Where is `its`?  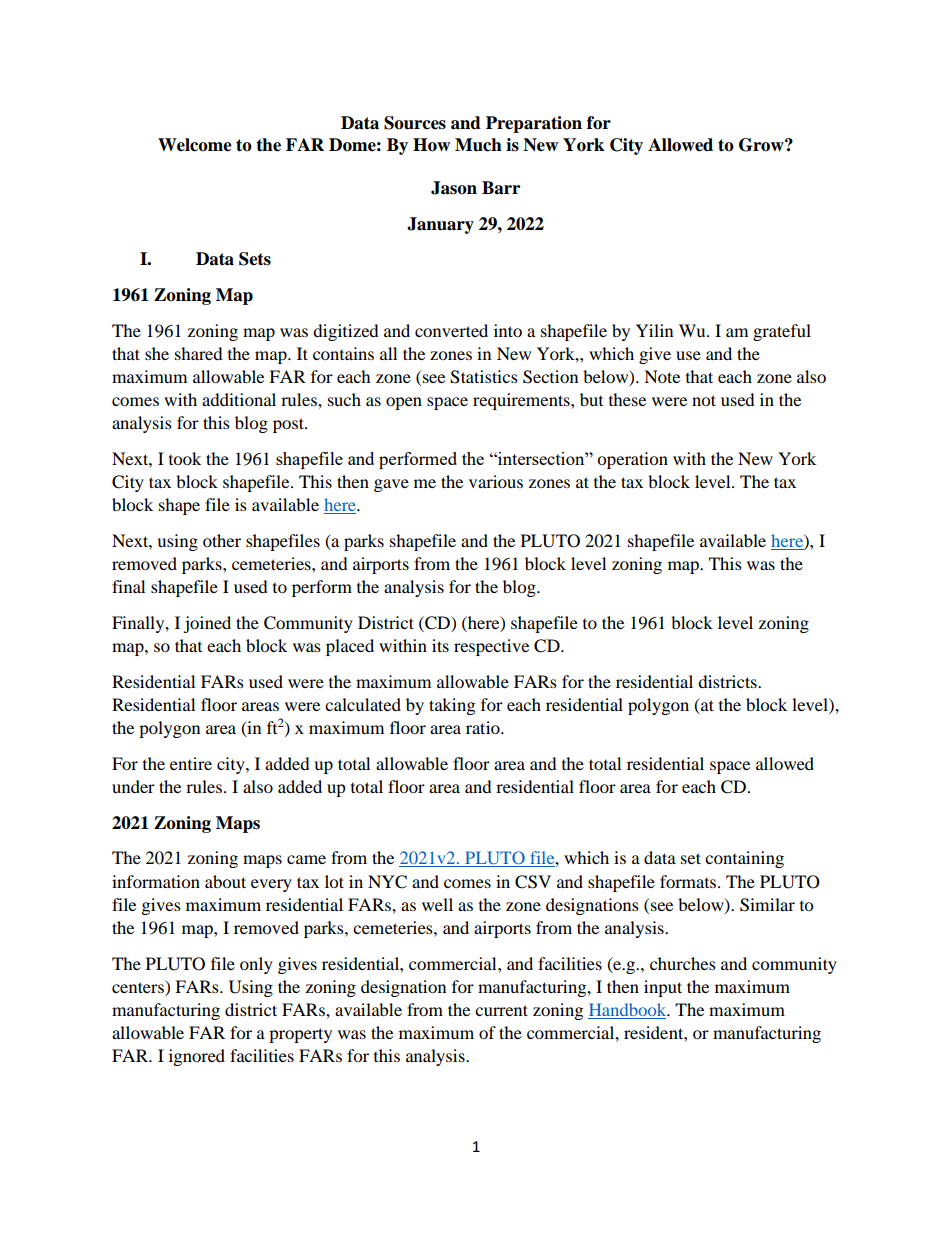
its is located at coordinates (440, 645).
